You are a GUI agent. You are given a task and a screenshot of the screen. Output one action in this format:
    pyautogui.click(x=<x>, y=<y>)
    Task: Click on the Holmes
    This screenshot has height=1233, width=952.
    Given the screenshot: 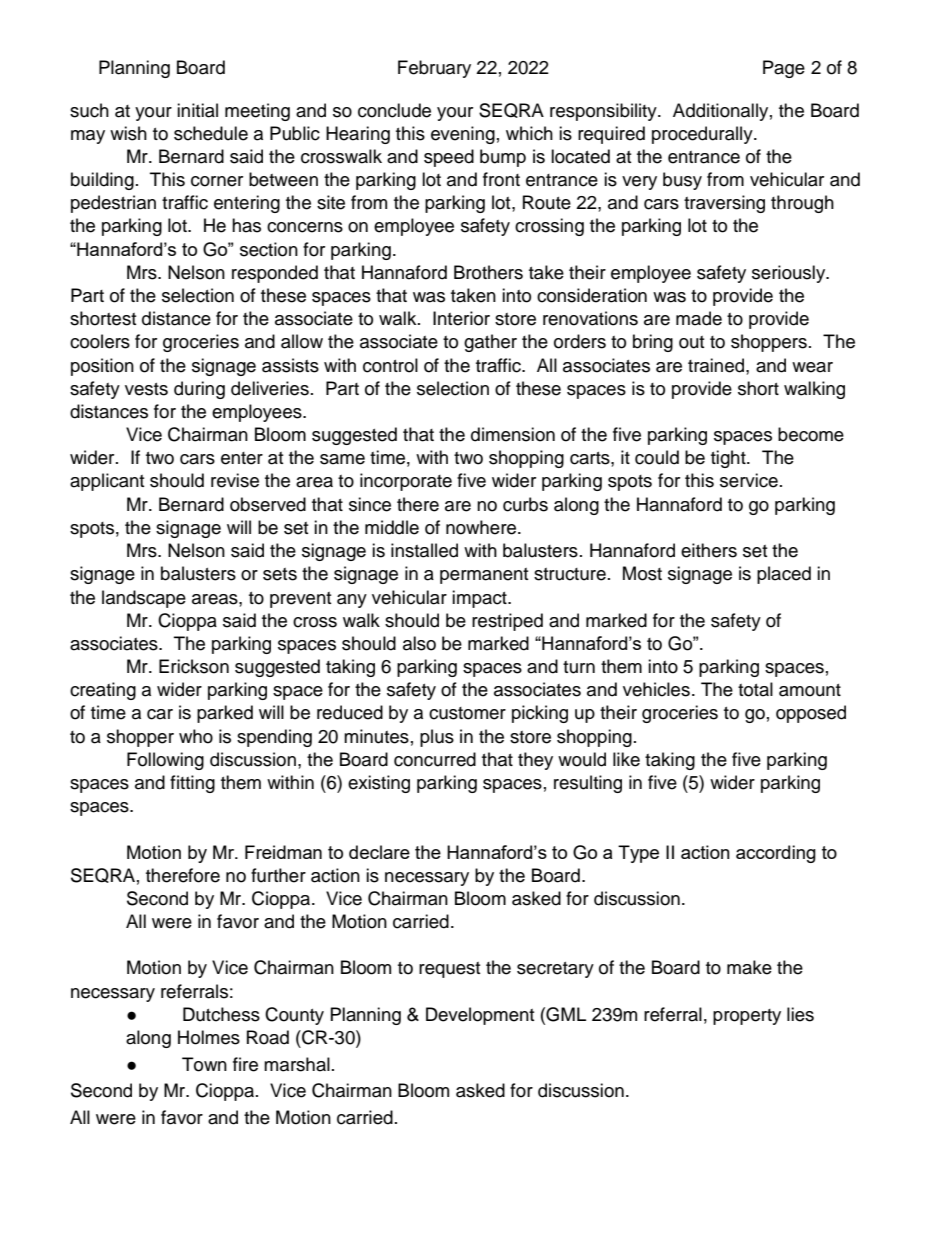 What is the action you would take?
    pyautogui.click(x=209, y=1037)
